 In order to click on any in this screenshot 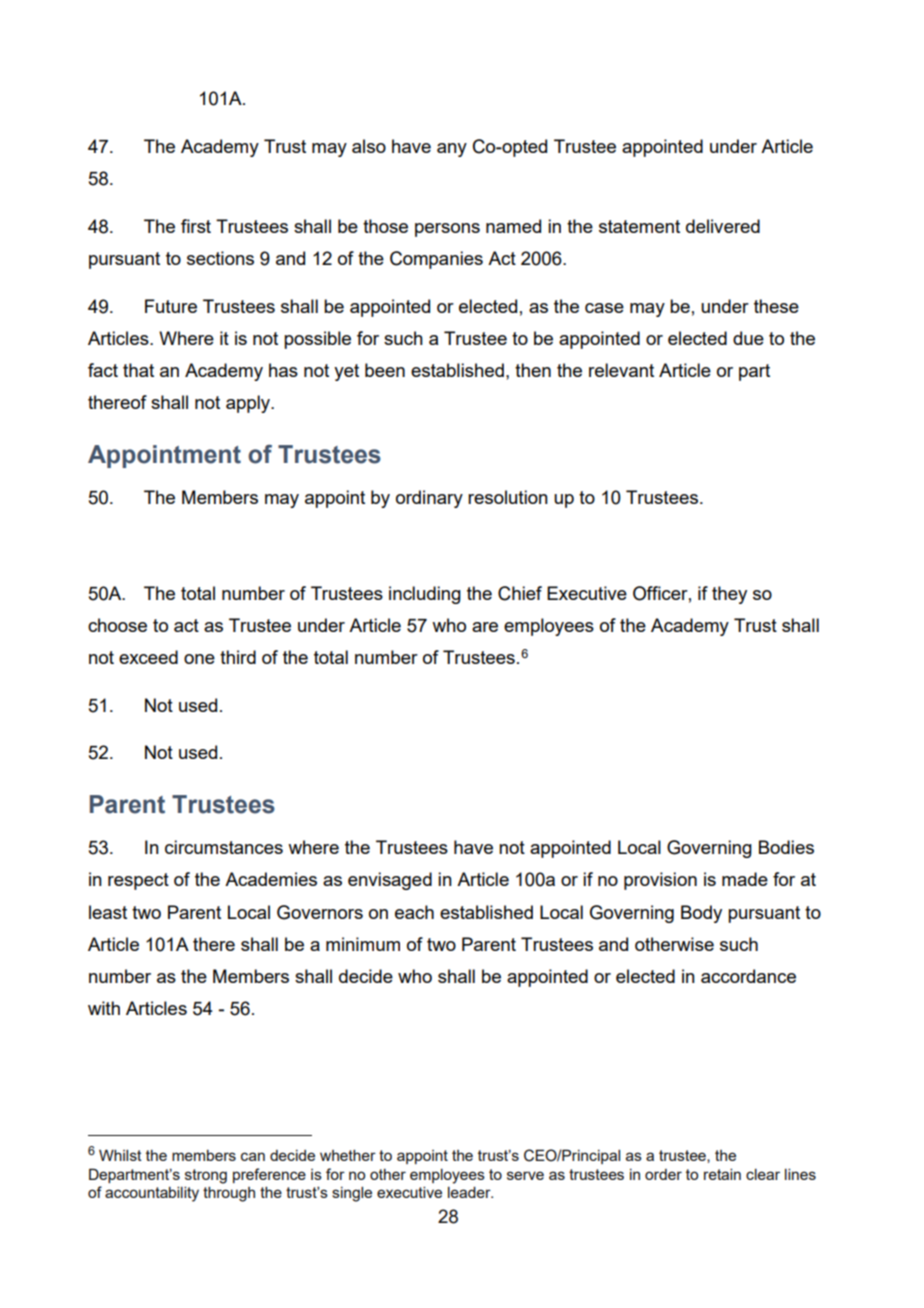, I will do `click(452, 150)`.
